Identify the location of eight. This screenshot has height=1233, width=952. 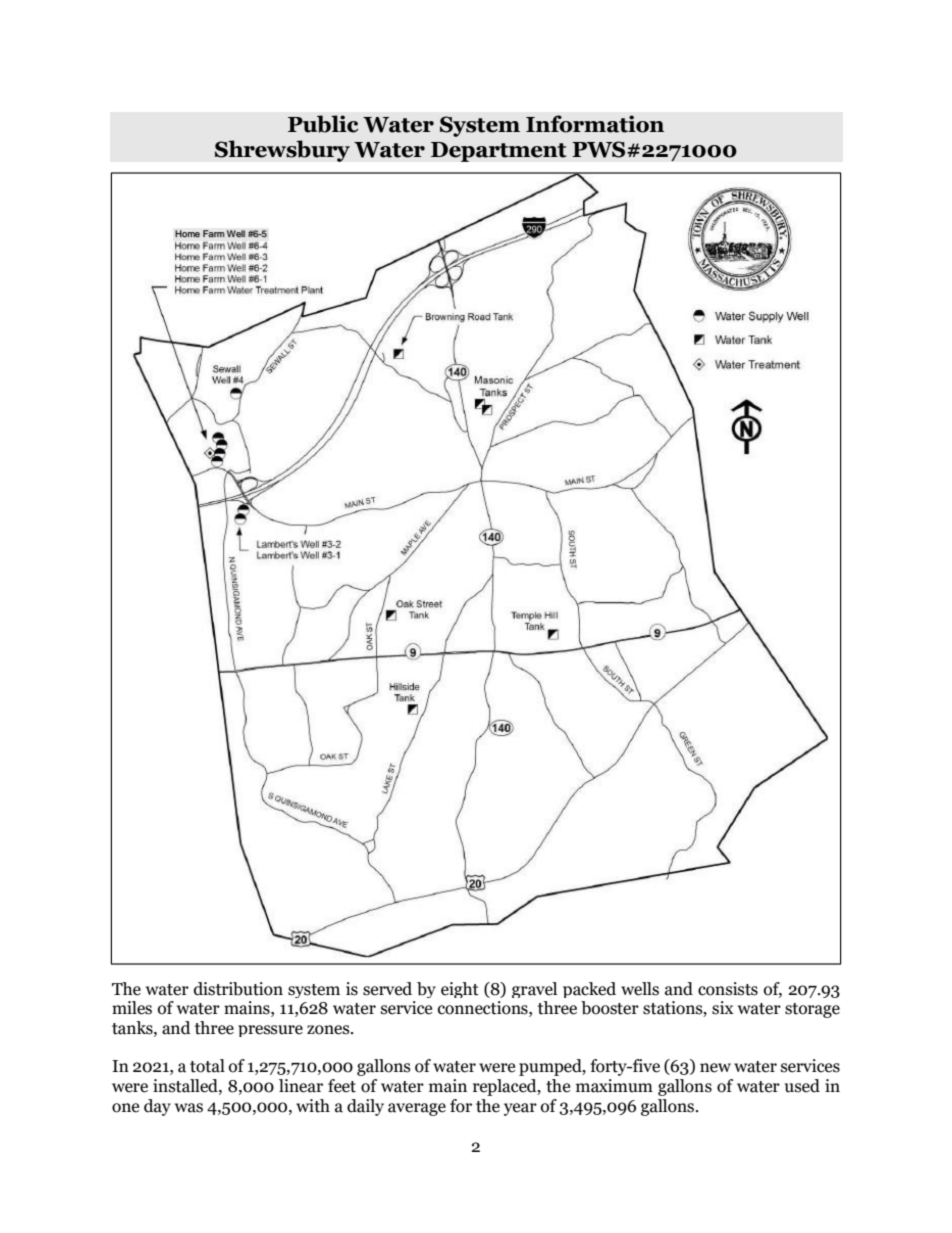
(460, 990).
